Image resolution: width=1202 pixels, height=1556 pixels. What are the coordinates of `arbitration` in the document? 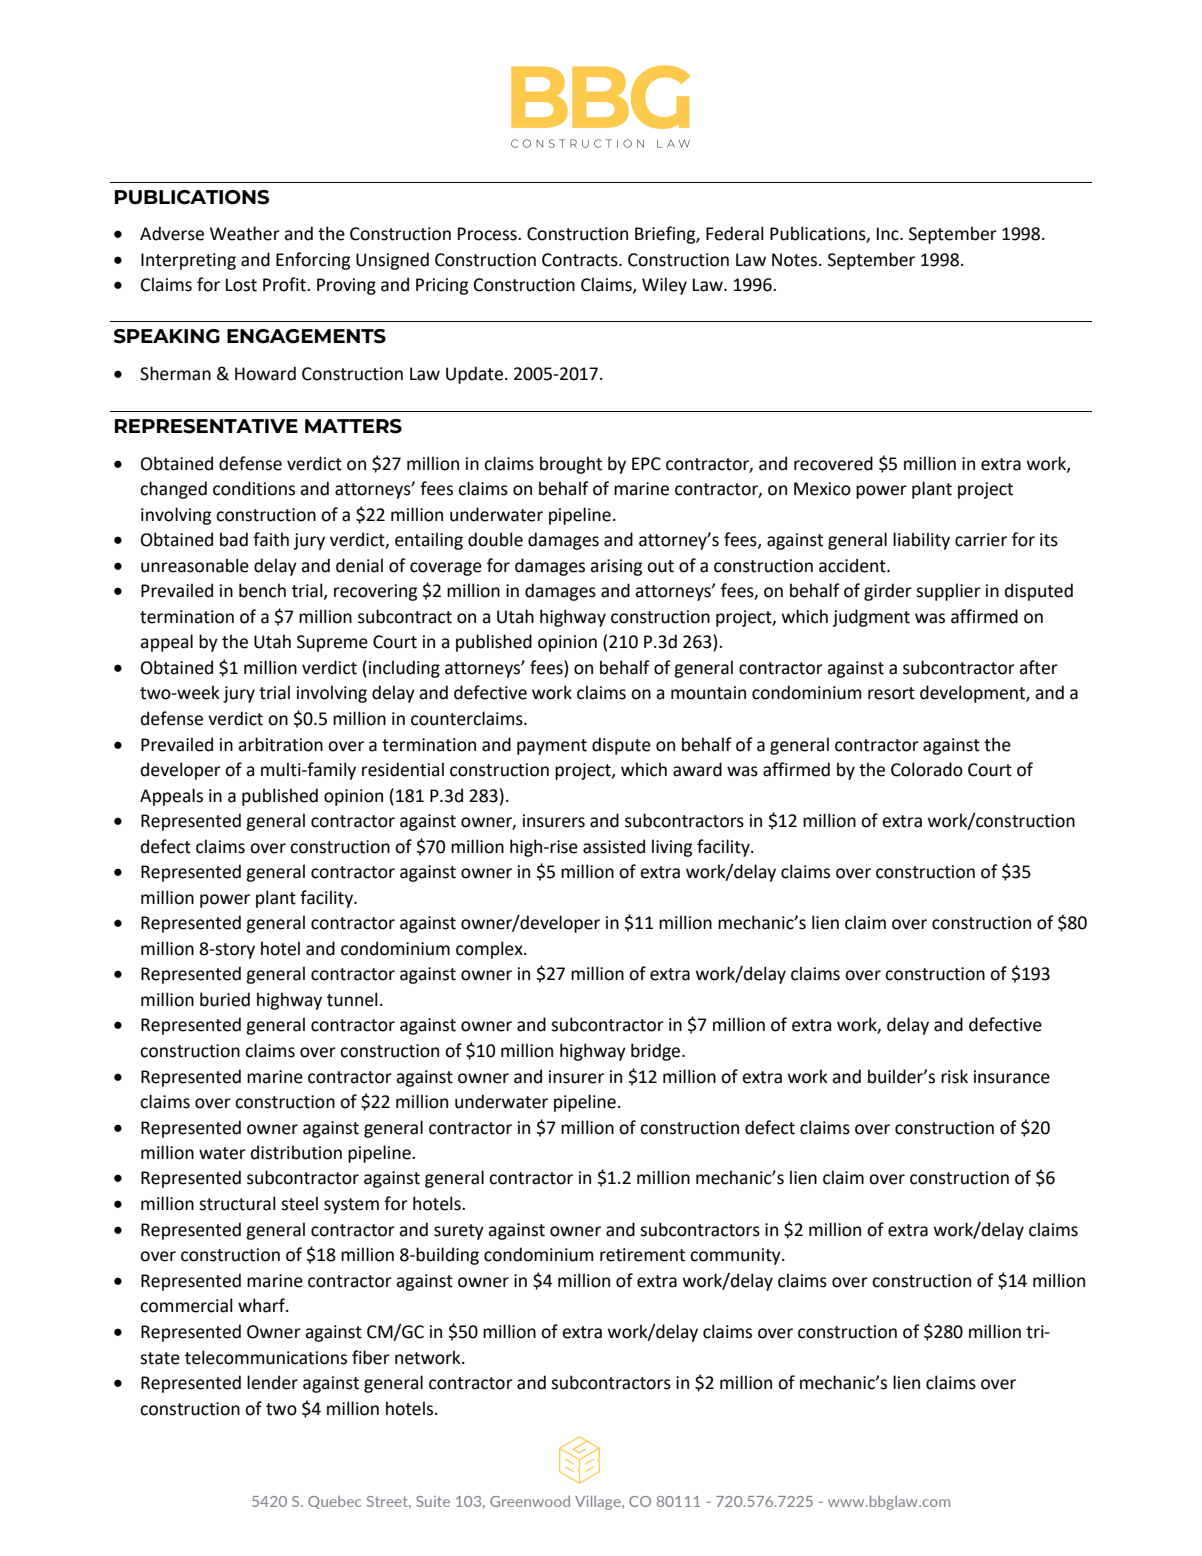 It's located at (280, 744).
